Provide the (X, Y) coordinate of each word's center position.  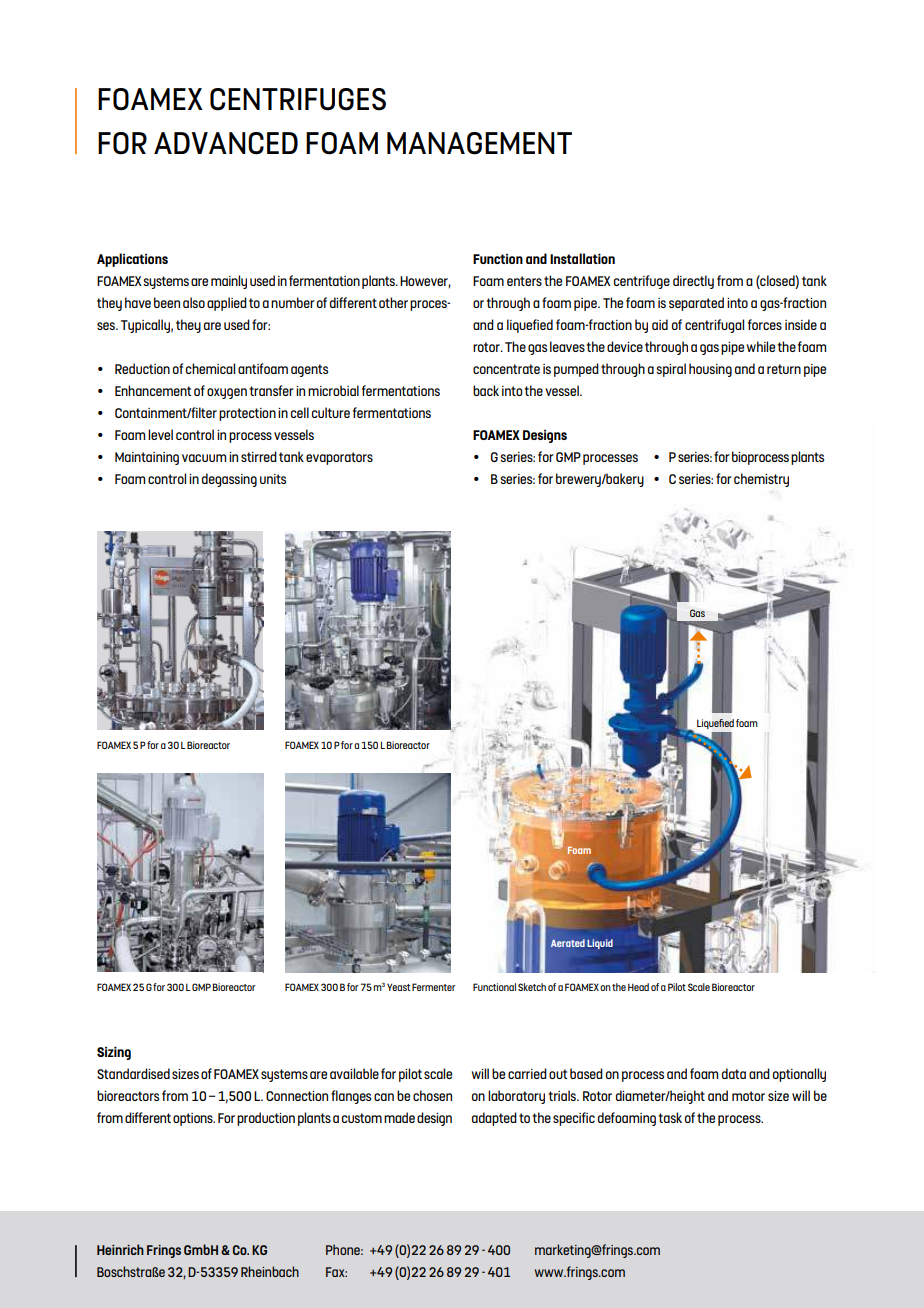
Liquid (600, 944)
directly (693, 282)
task (670, 1117)
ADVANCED (226, 143)
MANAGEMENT (479, 143)
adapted (494, 1119)
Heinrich (120, 1249)
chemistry (761, 480)
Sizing (114, 1053)
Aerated (568, 943)
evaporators (339, 458)
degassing (229, 480)
